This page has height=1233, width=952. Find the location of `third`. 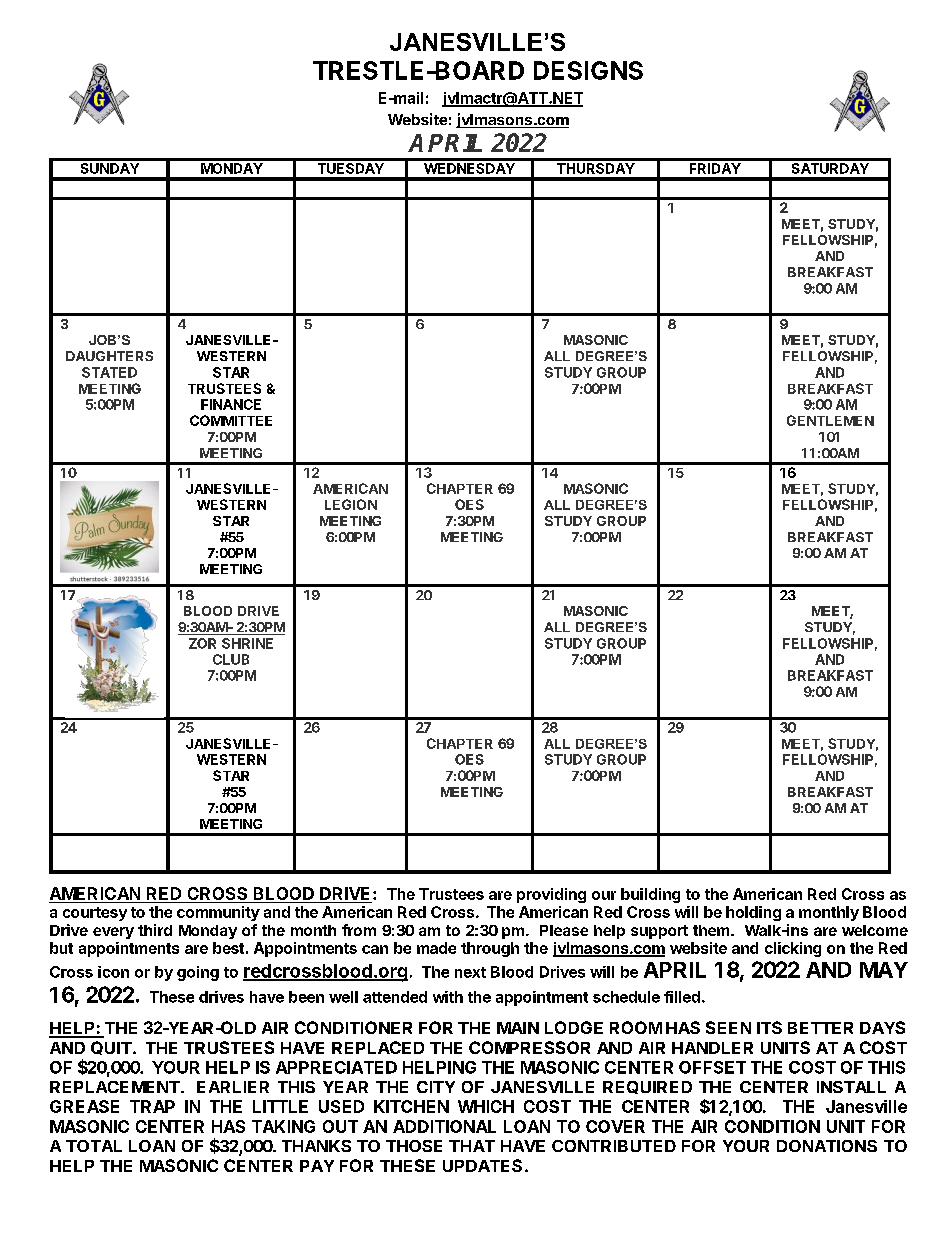

third is located at coordinates (155, 930).
